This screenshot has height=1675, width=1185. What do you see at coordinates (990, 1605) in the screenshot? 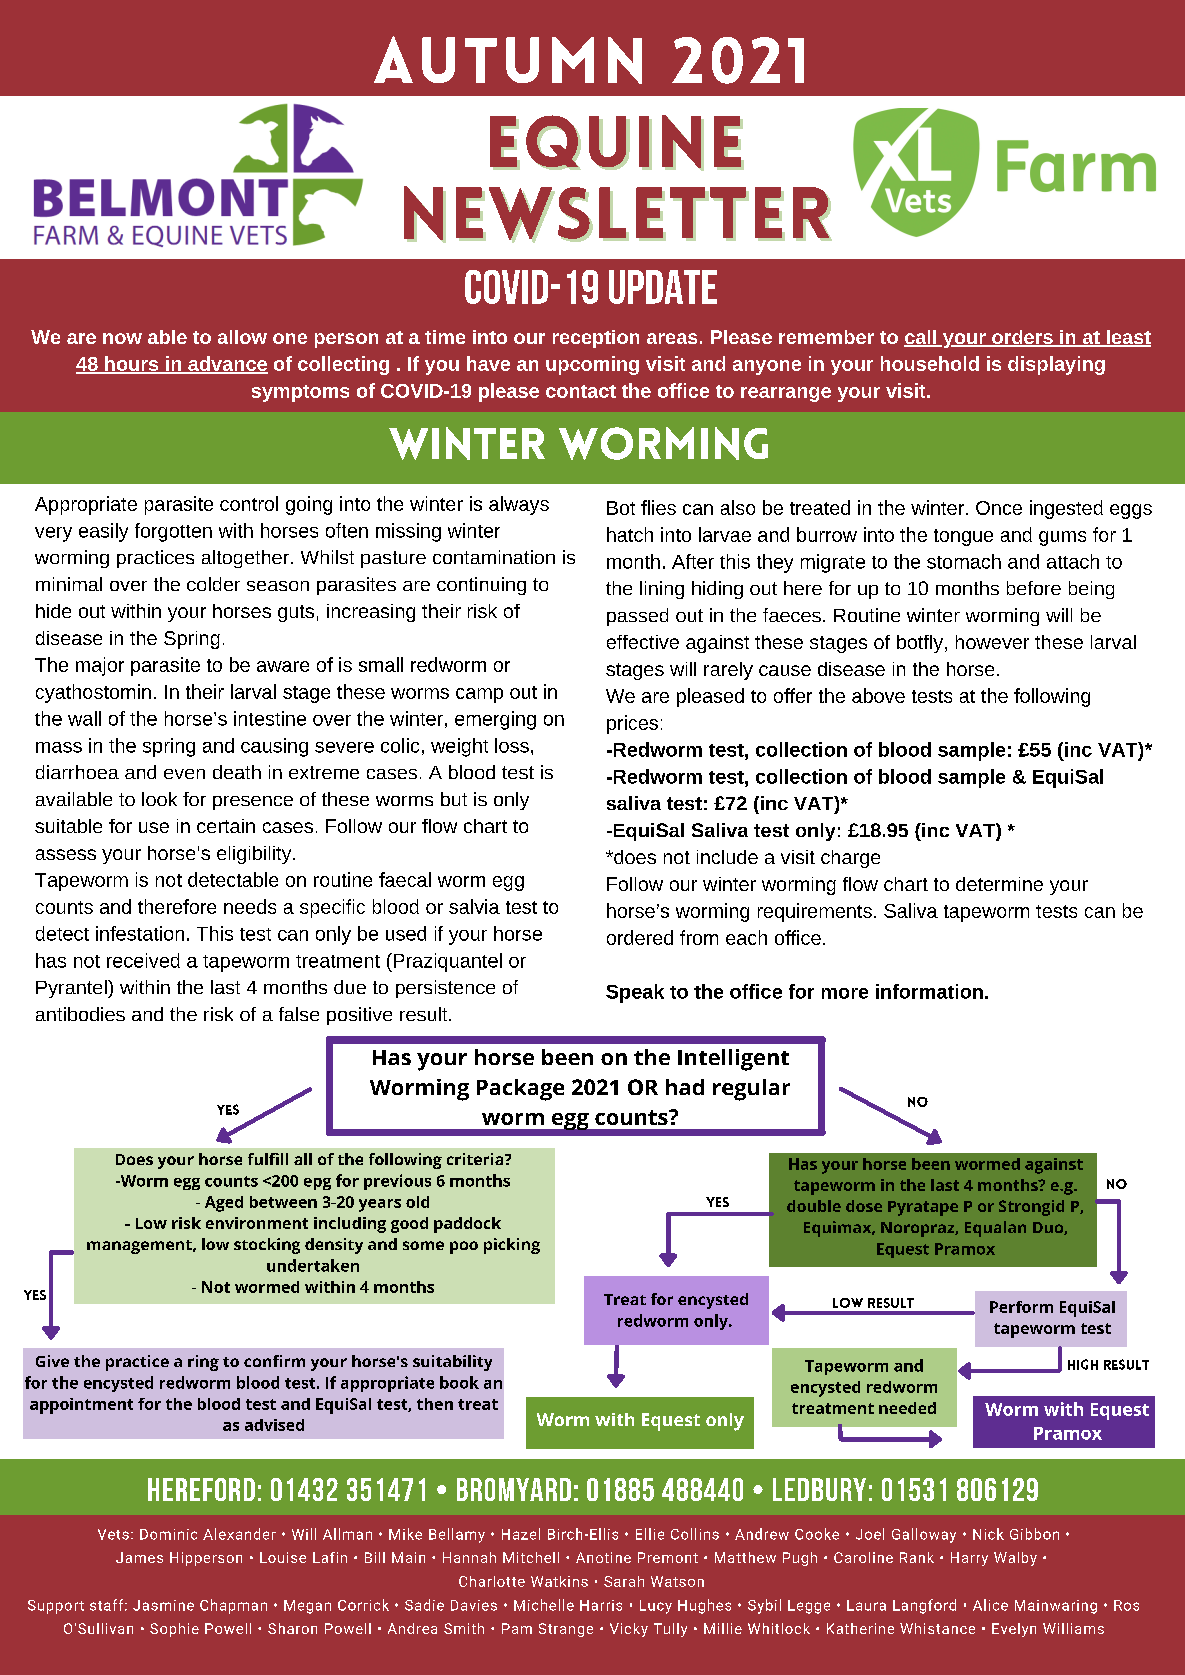
I see `Alice` at bounding box center [990, 1605].
